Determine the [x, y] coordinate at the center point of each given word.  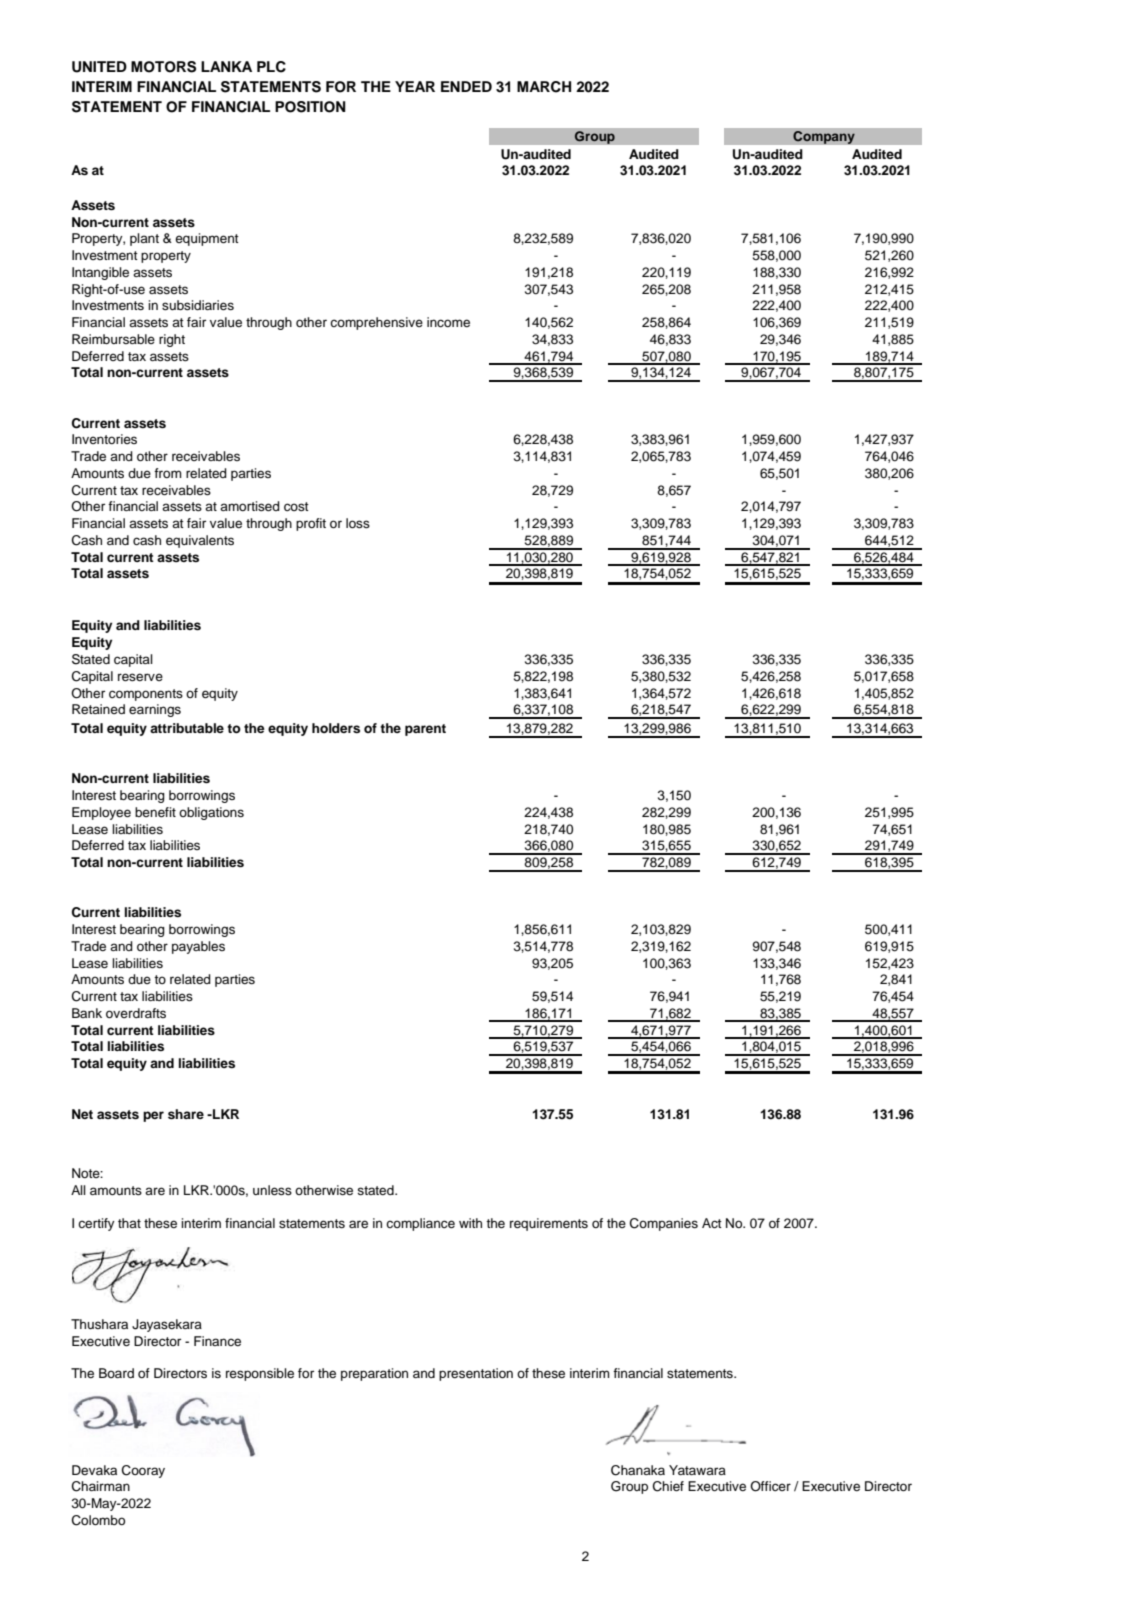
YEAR [415, 86]
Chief [668, 1486]
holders [336, 728]
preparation [374, 1374]
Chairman [101, 1486]
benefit [155, 812]
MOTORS [163, 67]
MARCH [544, 87]
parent [425, 730]
